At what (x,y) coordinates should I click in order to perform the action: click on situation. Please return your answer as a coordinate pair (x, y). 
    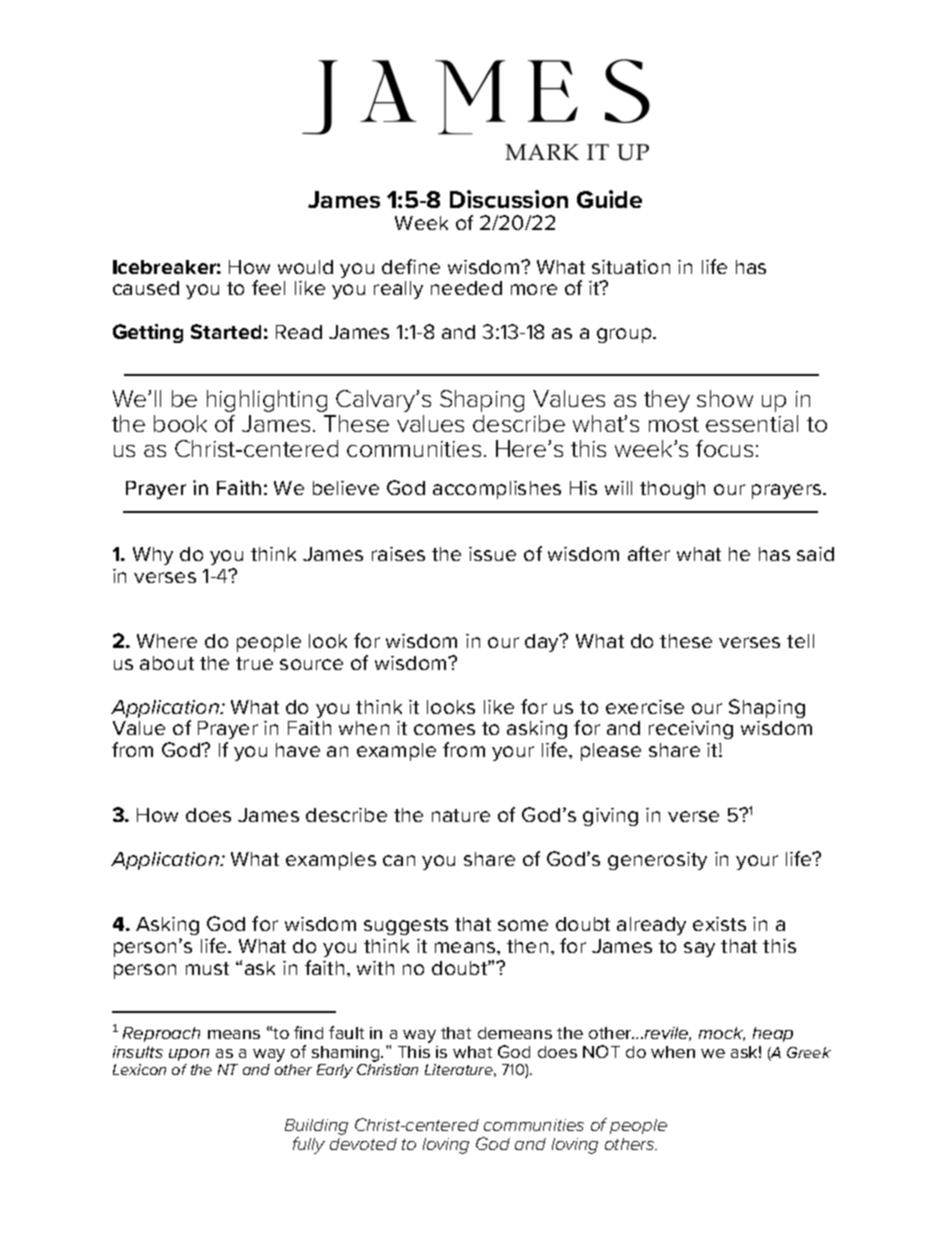
    Looking at the image, I should click on (631, 267).
